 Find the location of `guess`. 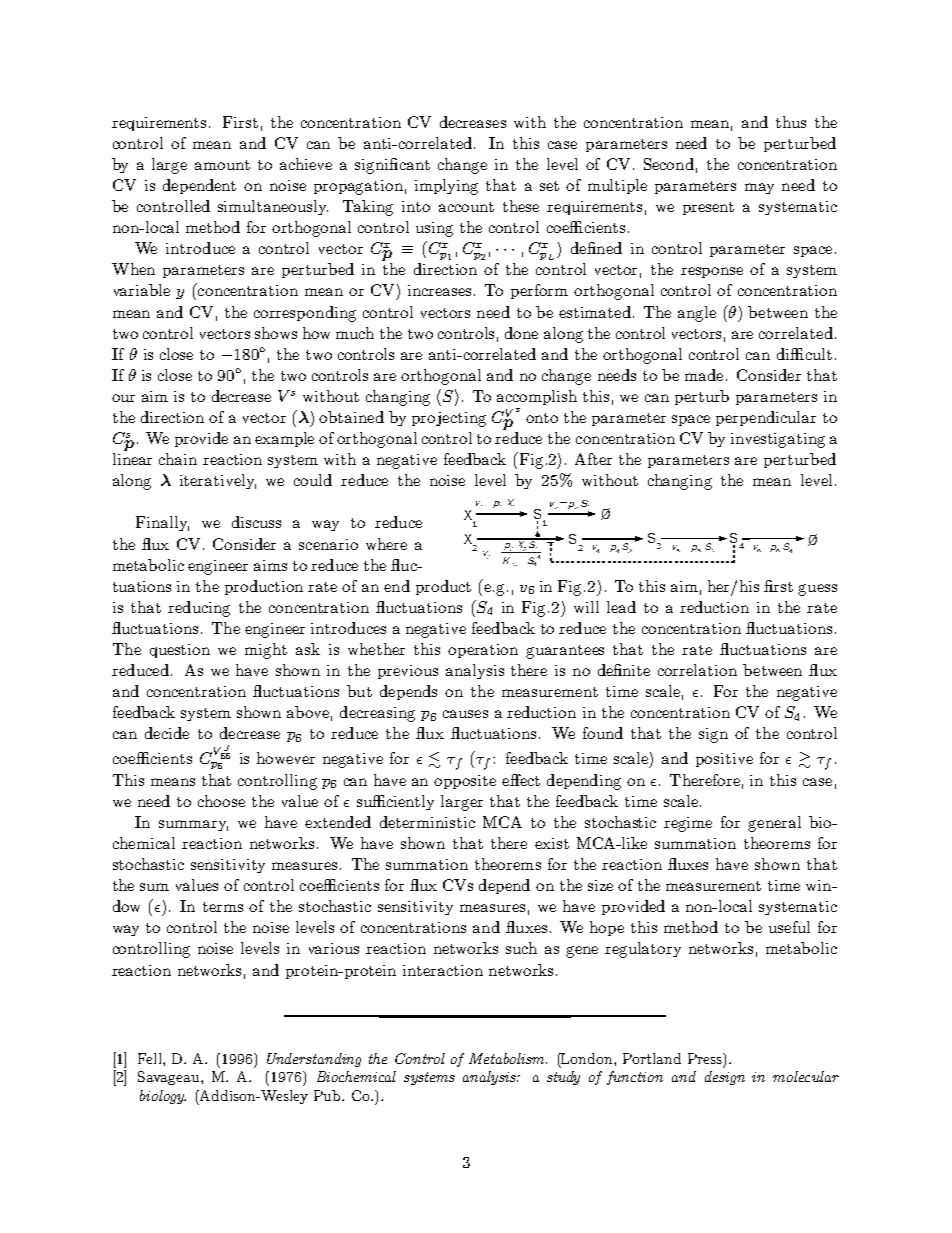

guess is located at coordinates (817, 590).
